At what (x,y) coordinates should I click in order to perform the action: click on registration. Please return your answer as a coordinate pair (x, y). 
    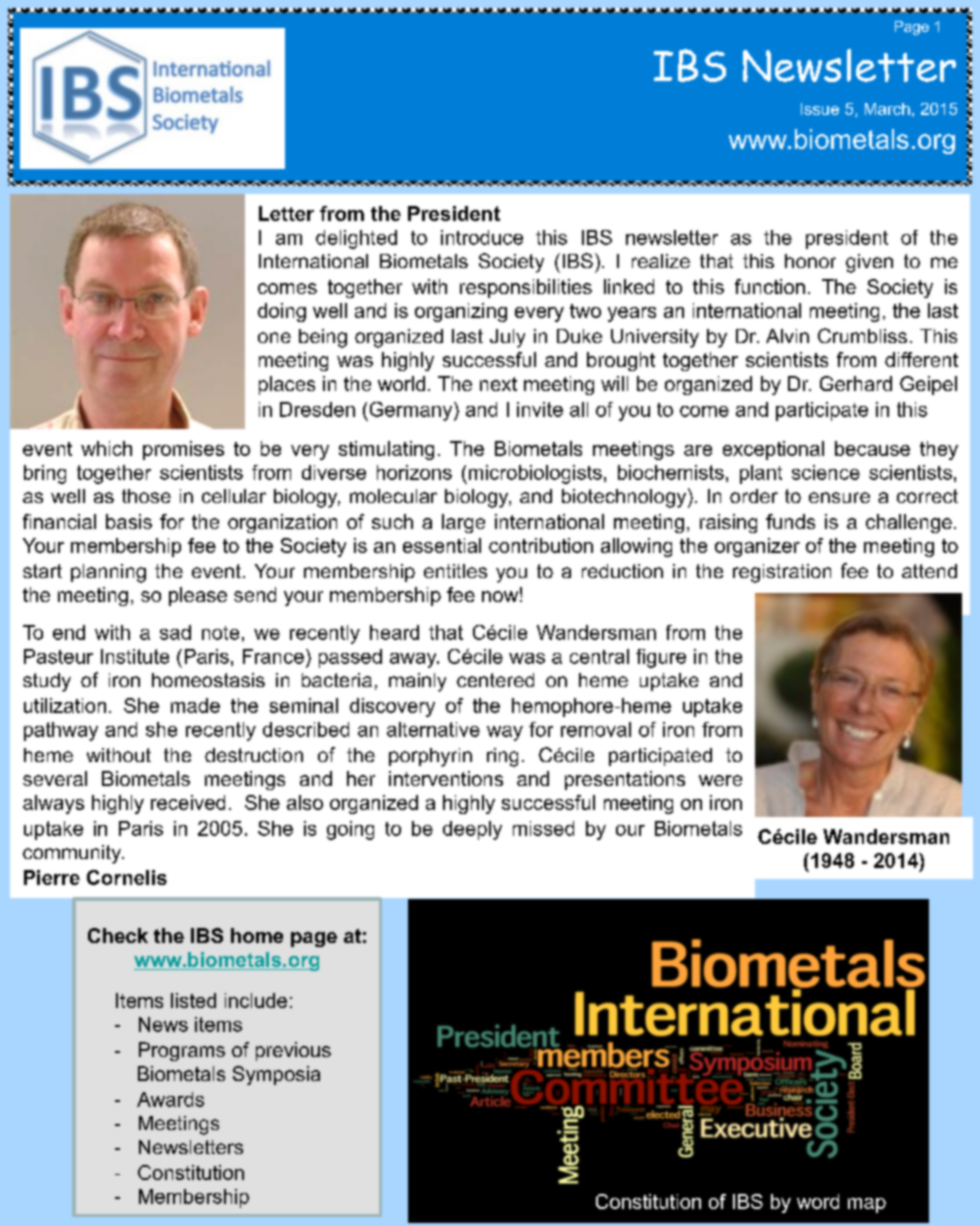
    Looking at the image, I should click on (782, 573).
